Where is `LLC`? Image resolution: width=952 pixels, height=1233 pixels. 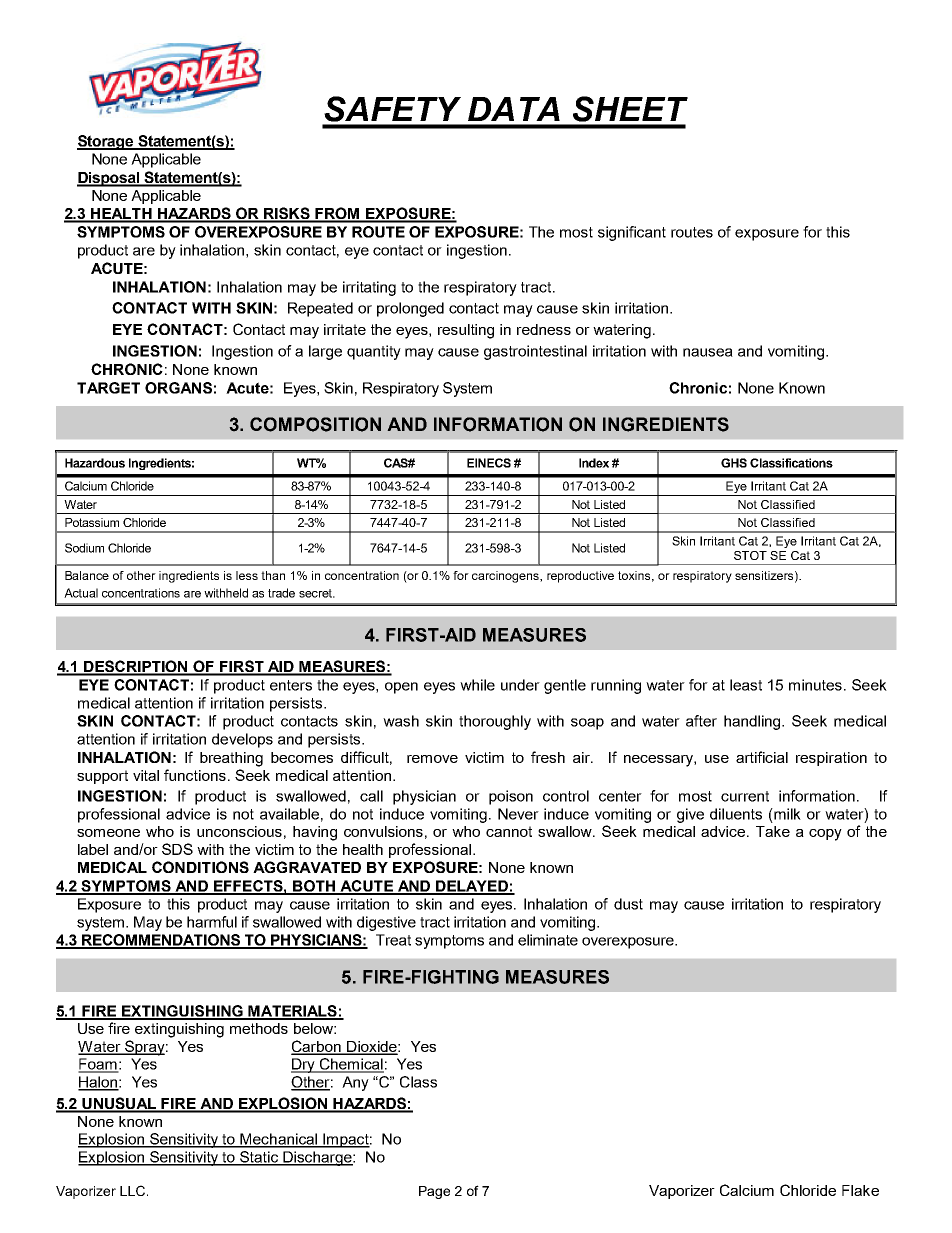 LLC is located at coordinates (134, 1190).
